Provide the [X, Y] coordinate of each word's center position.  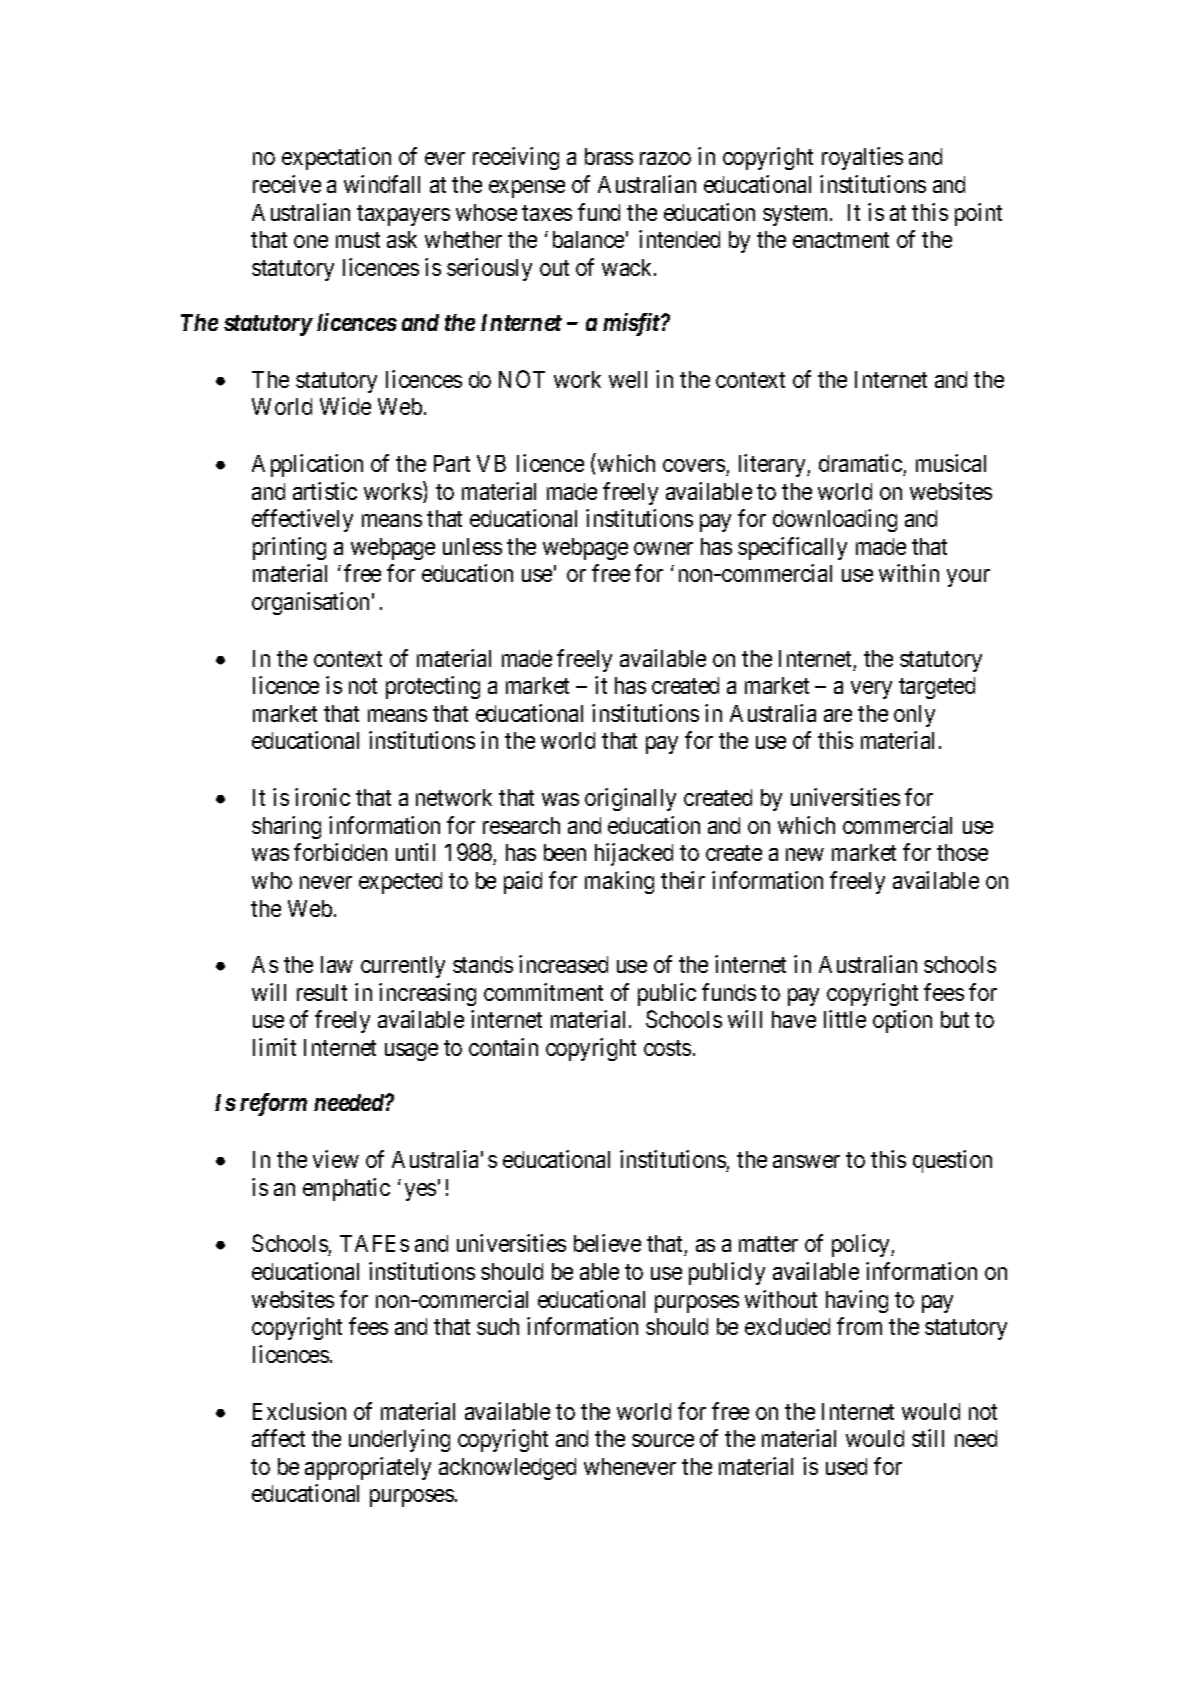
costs [667, 1048]
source [663, 1440]
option [902, 1021]
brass [609, 156]
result [322, 992]
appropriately [368, 1468]
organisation [310, 603]
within [909, 573]
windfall [382, 184]
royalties [862, 158]
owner [663, 548]
